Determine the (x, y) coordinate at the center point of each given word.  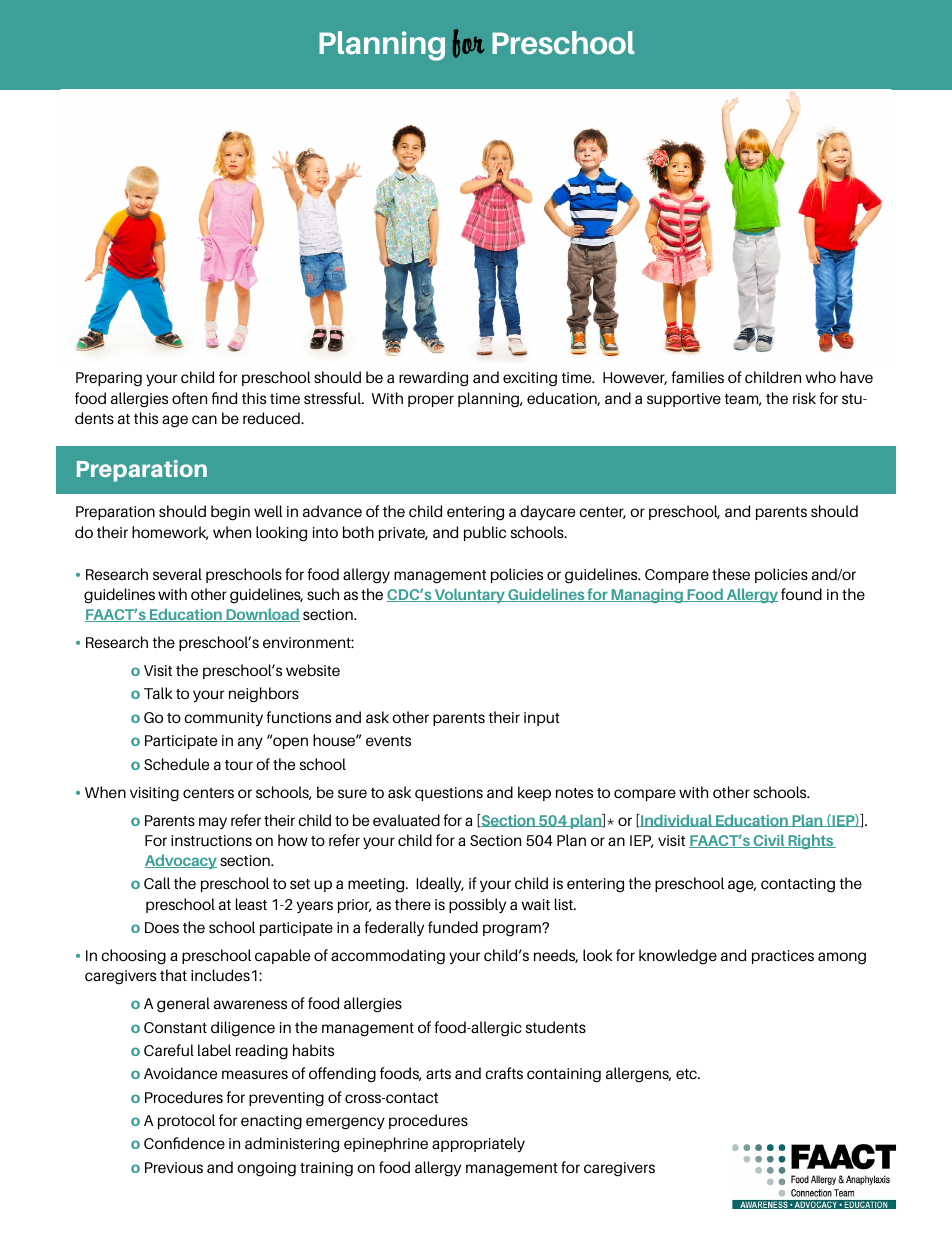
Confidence (184, 1143)
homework (170, 533)
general (183, 1005)
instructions (211, 840)
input (542, 719)
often (189, 398)
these (731, 574)
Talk (158, 693)
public (485, 533)
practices (783, 957)
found (801, 594)
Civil (769, 841)
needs (556, 956)
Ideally (440, 885)
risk (804, 398)
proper (431, 401)
